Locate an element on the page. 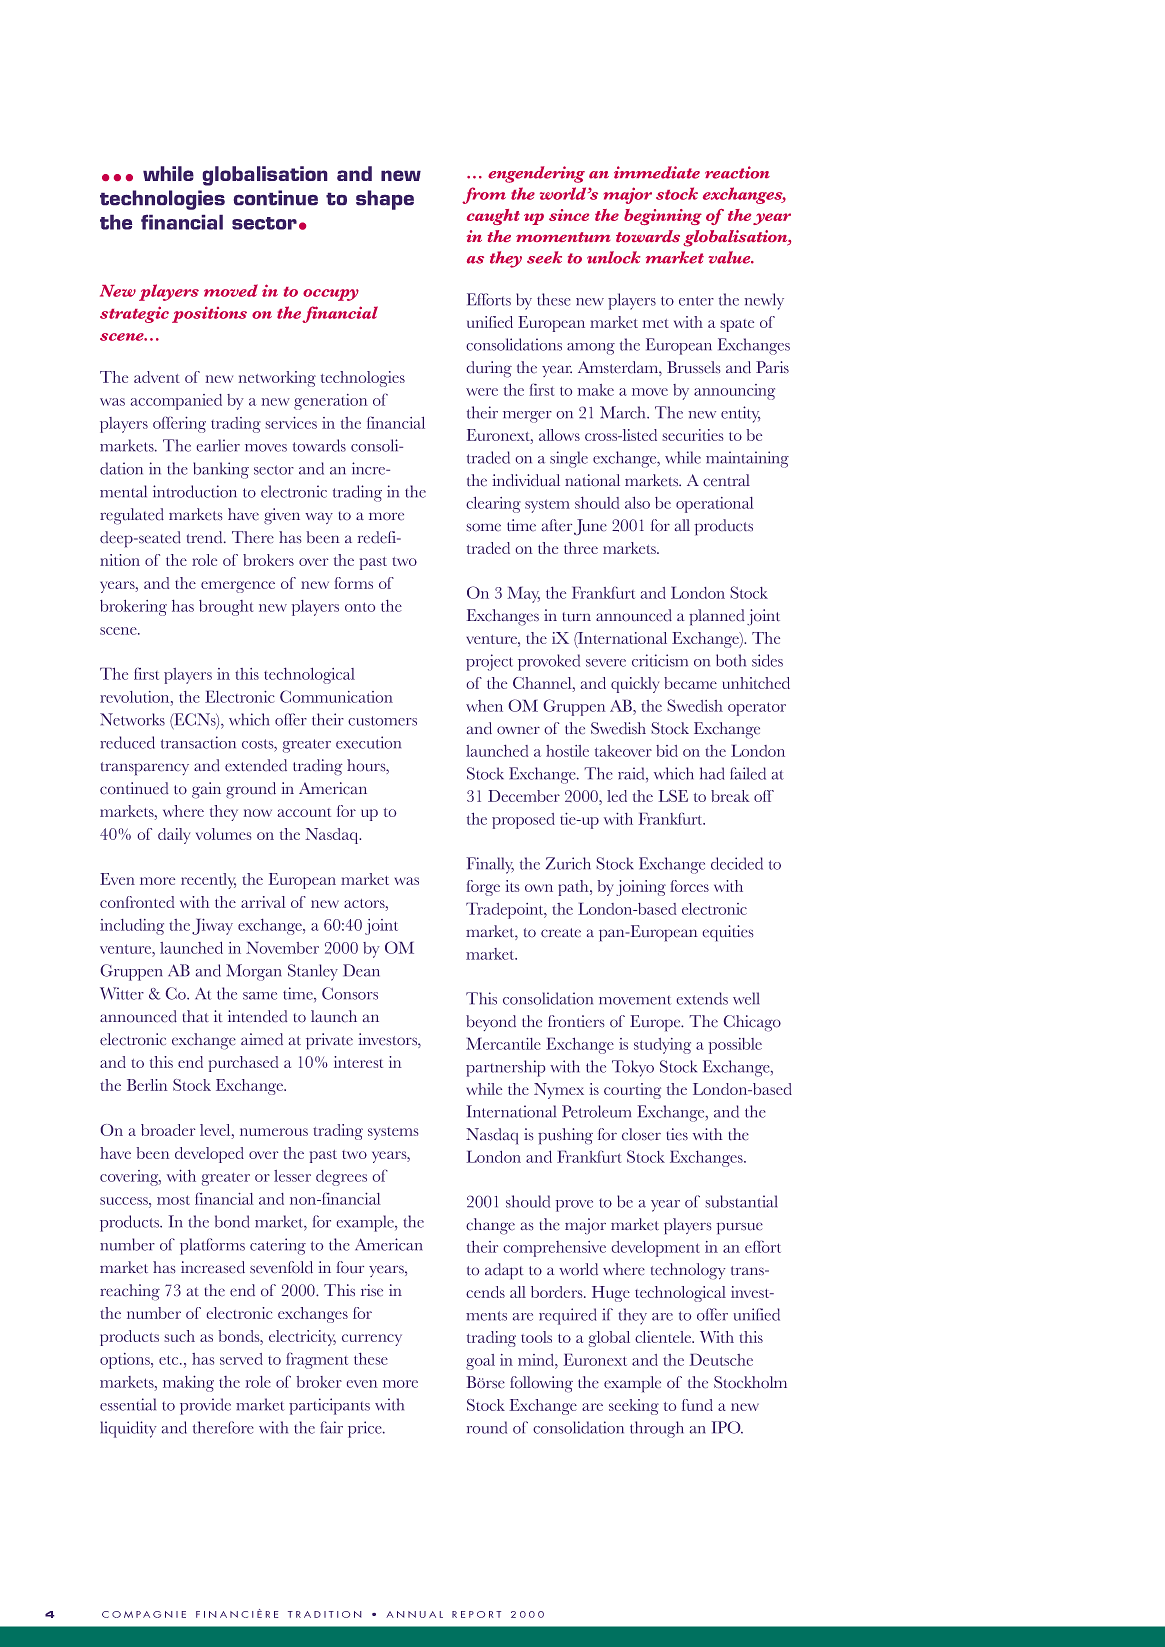 The image size is (1165, 1647). beginning is located at coordinates (663, 217).
